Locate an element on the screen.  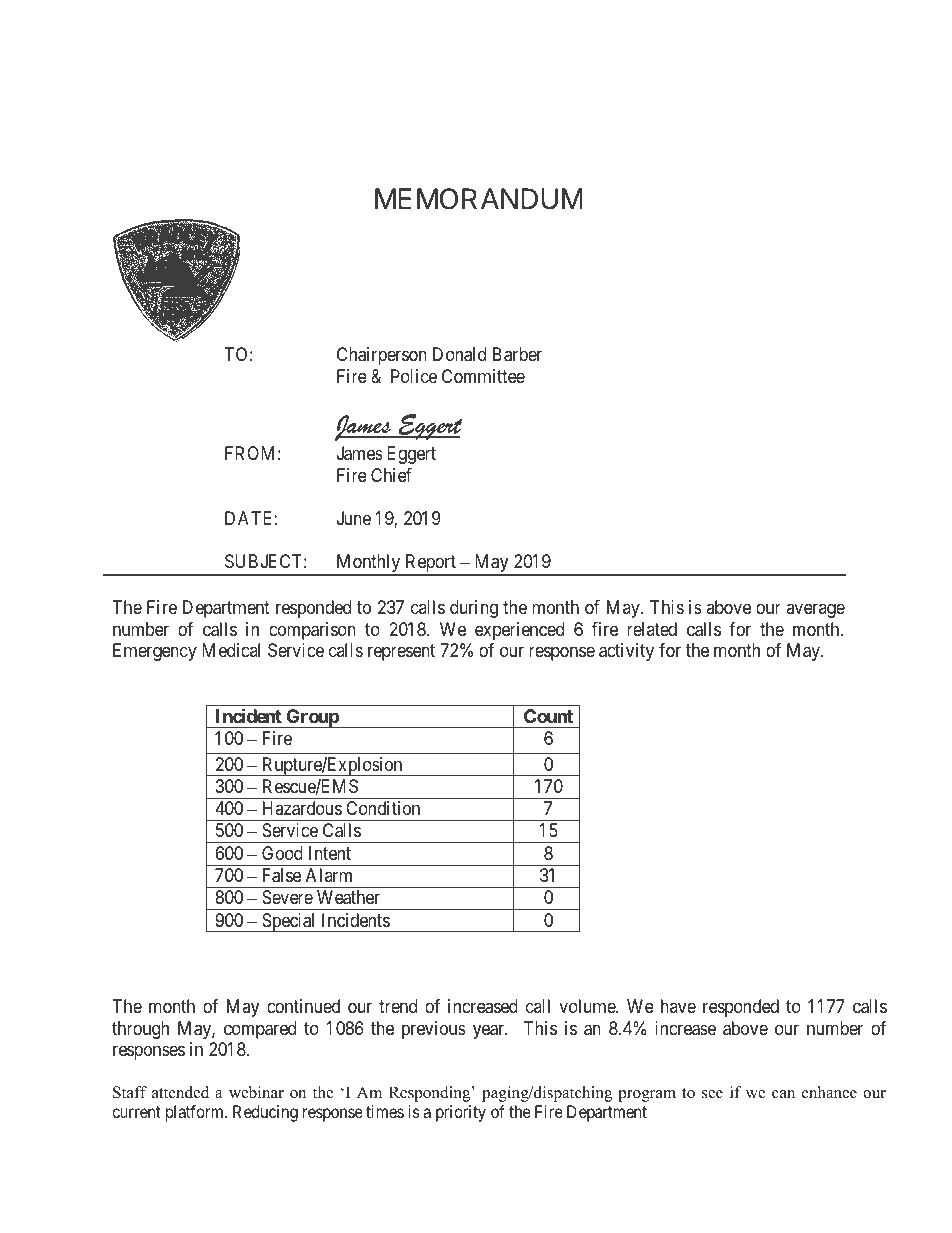
Chairperson is located at coordinates (382, 356).
